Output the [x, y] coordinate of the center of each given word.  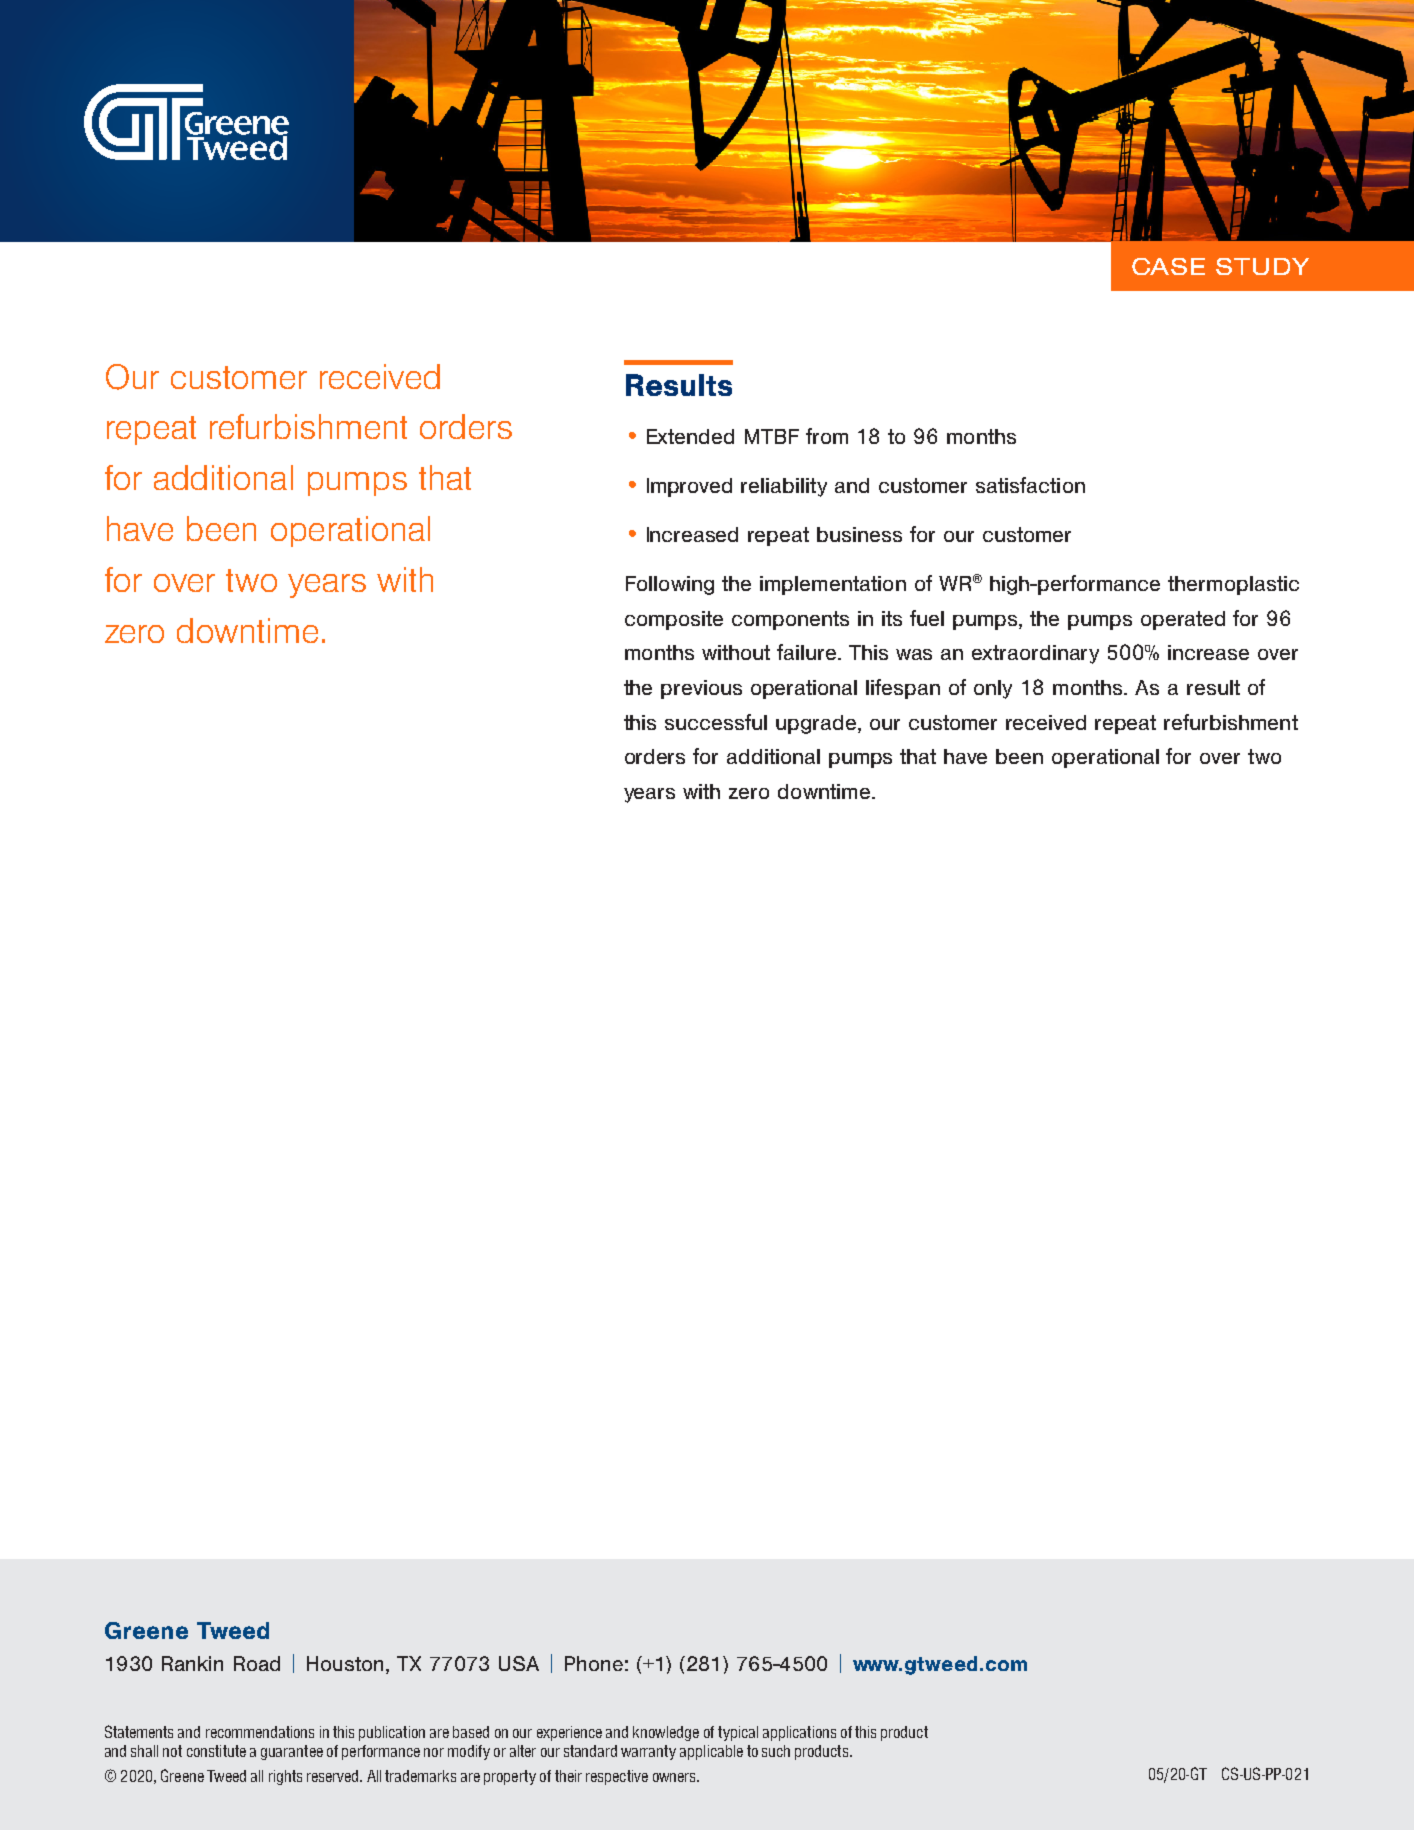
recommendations [260, 1732]
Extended [690, 436]
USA [519, 1663]
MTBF [772, 436]
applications [799, 1733]
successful [716, 722]
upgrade [817, 724]
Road [257, 1663]
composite [674, 620]
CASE [1168, 266]
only [993, 689]
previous [701, 689]
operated [1183, 620]
